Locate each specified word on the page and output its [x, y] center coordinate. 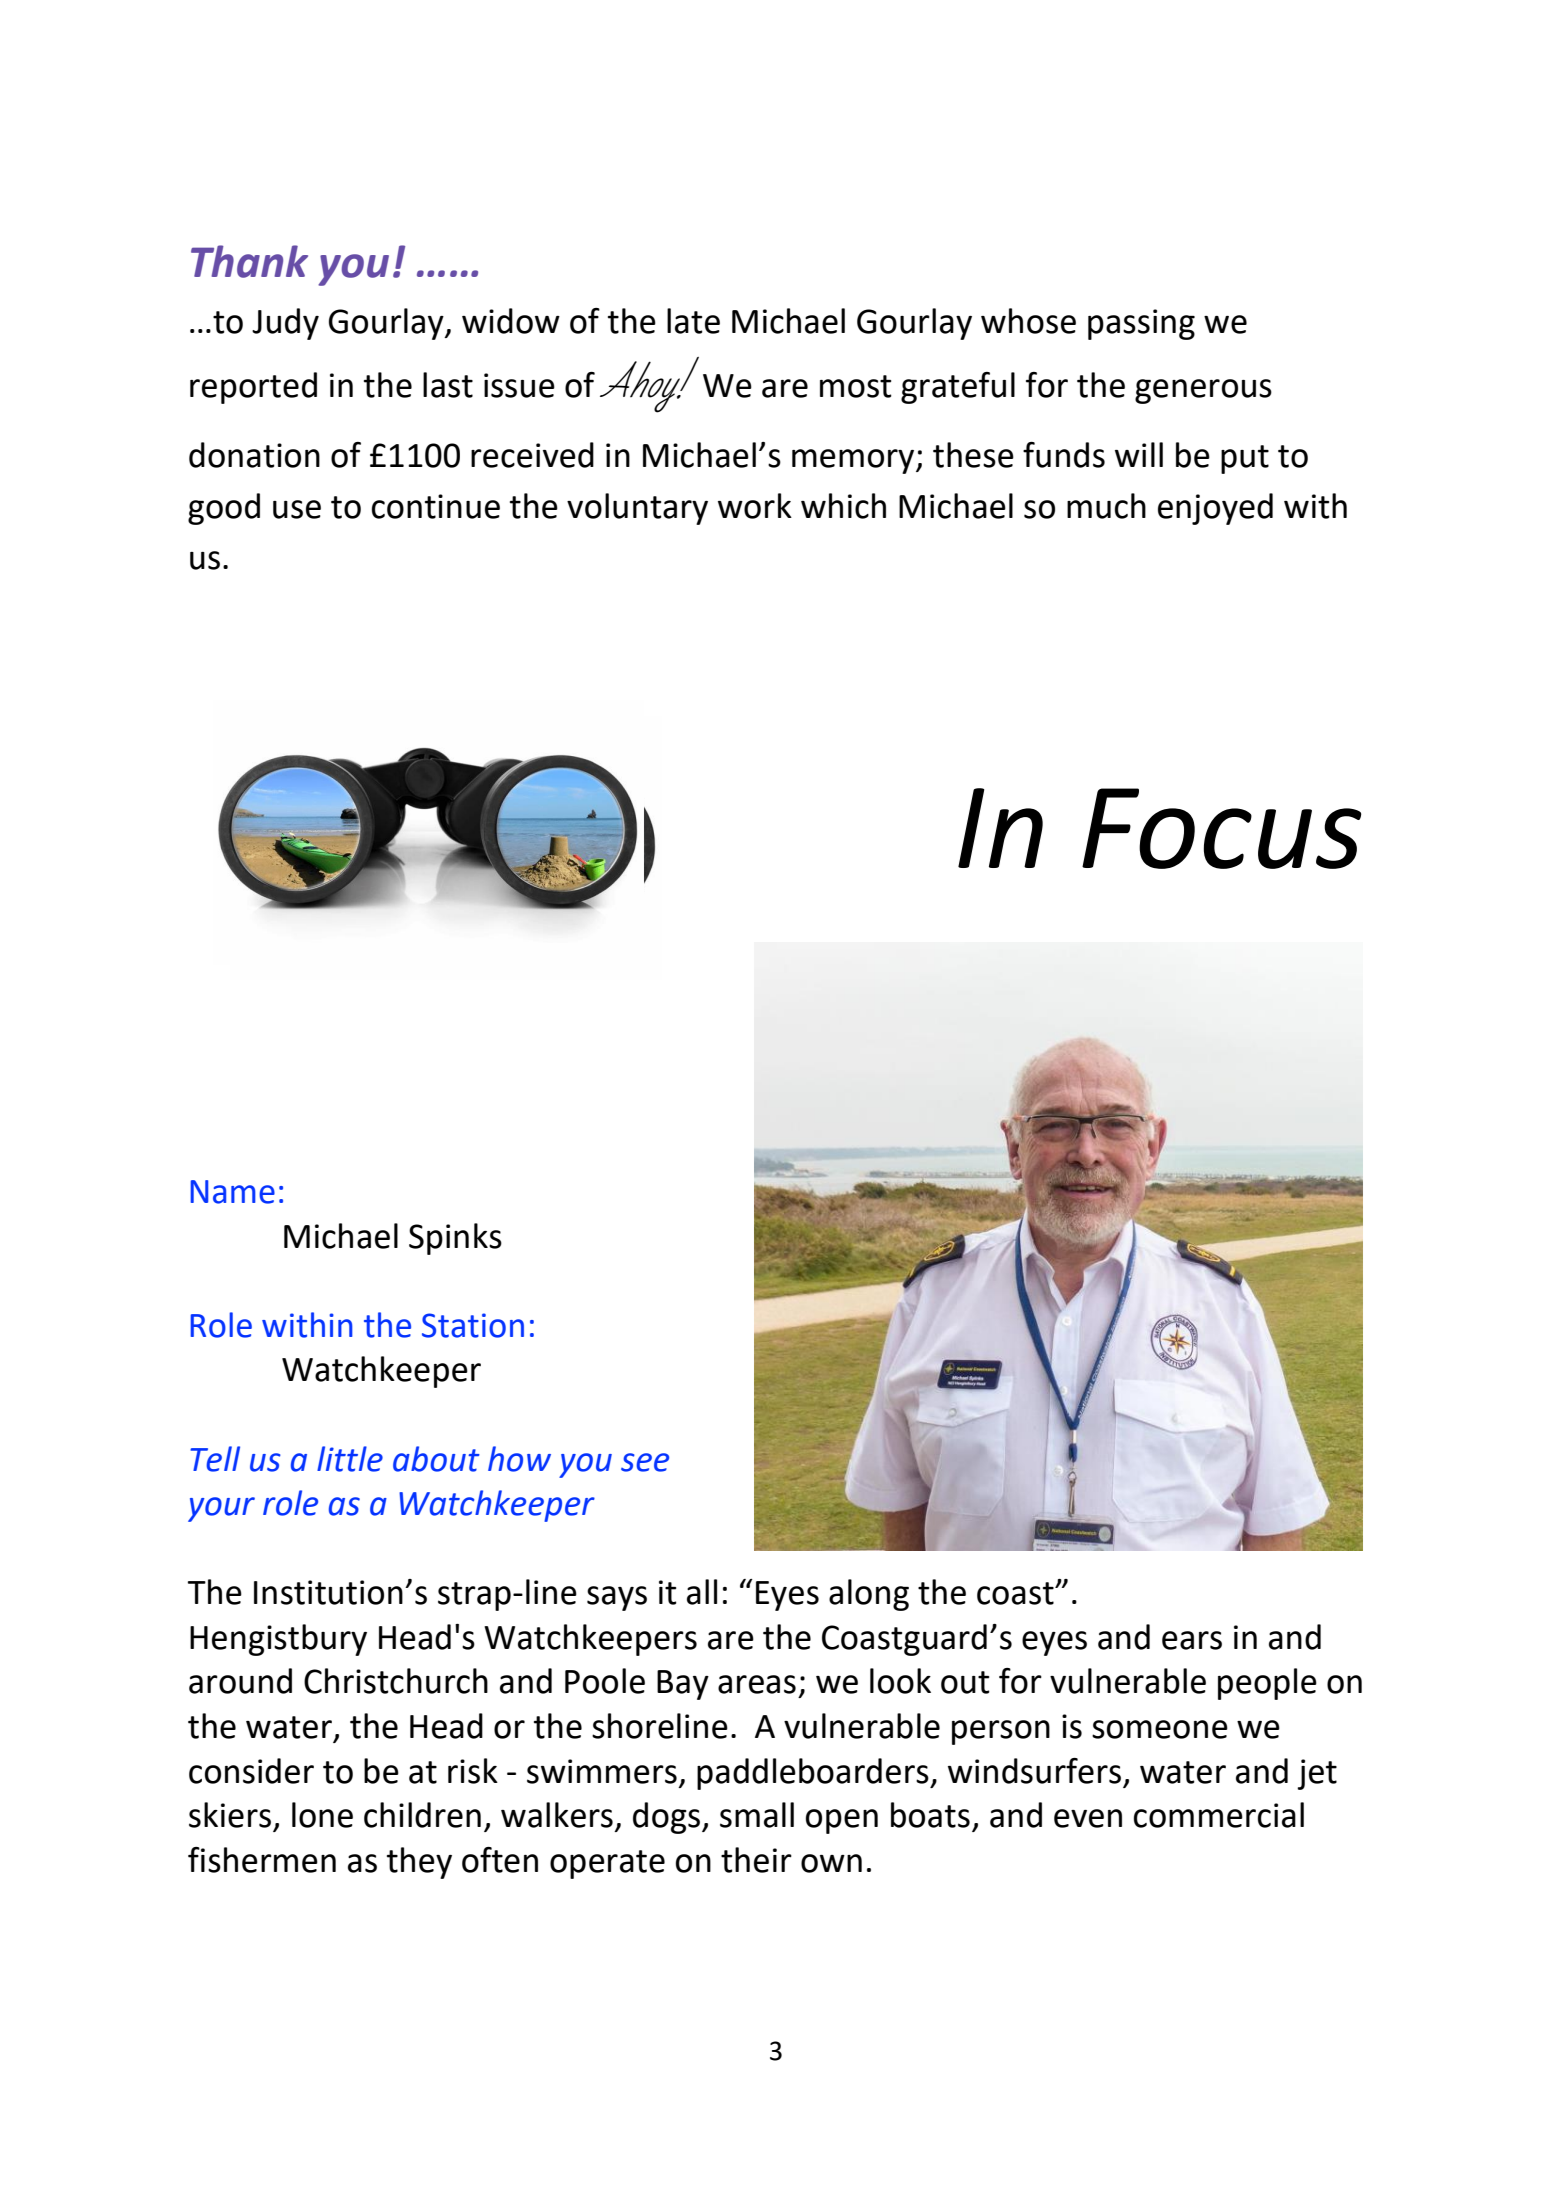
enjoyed [1215, 509]
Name [232, 1192]
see [645, 1462]
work [755, 506]
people [1267, 1684]
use [297, 509]
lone [322, 1815]
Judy [285, 324]
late [693, 321]
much [1106, 506]
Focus [1221, 828]
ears [1192, 1640]
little [350, 1459]
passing [1141, 324]
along [869, 1595]
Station [473, 1325]
